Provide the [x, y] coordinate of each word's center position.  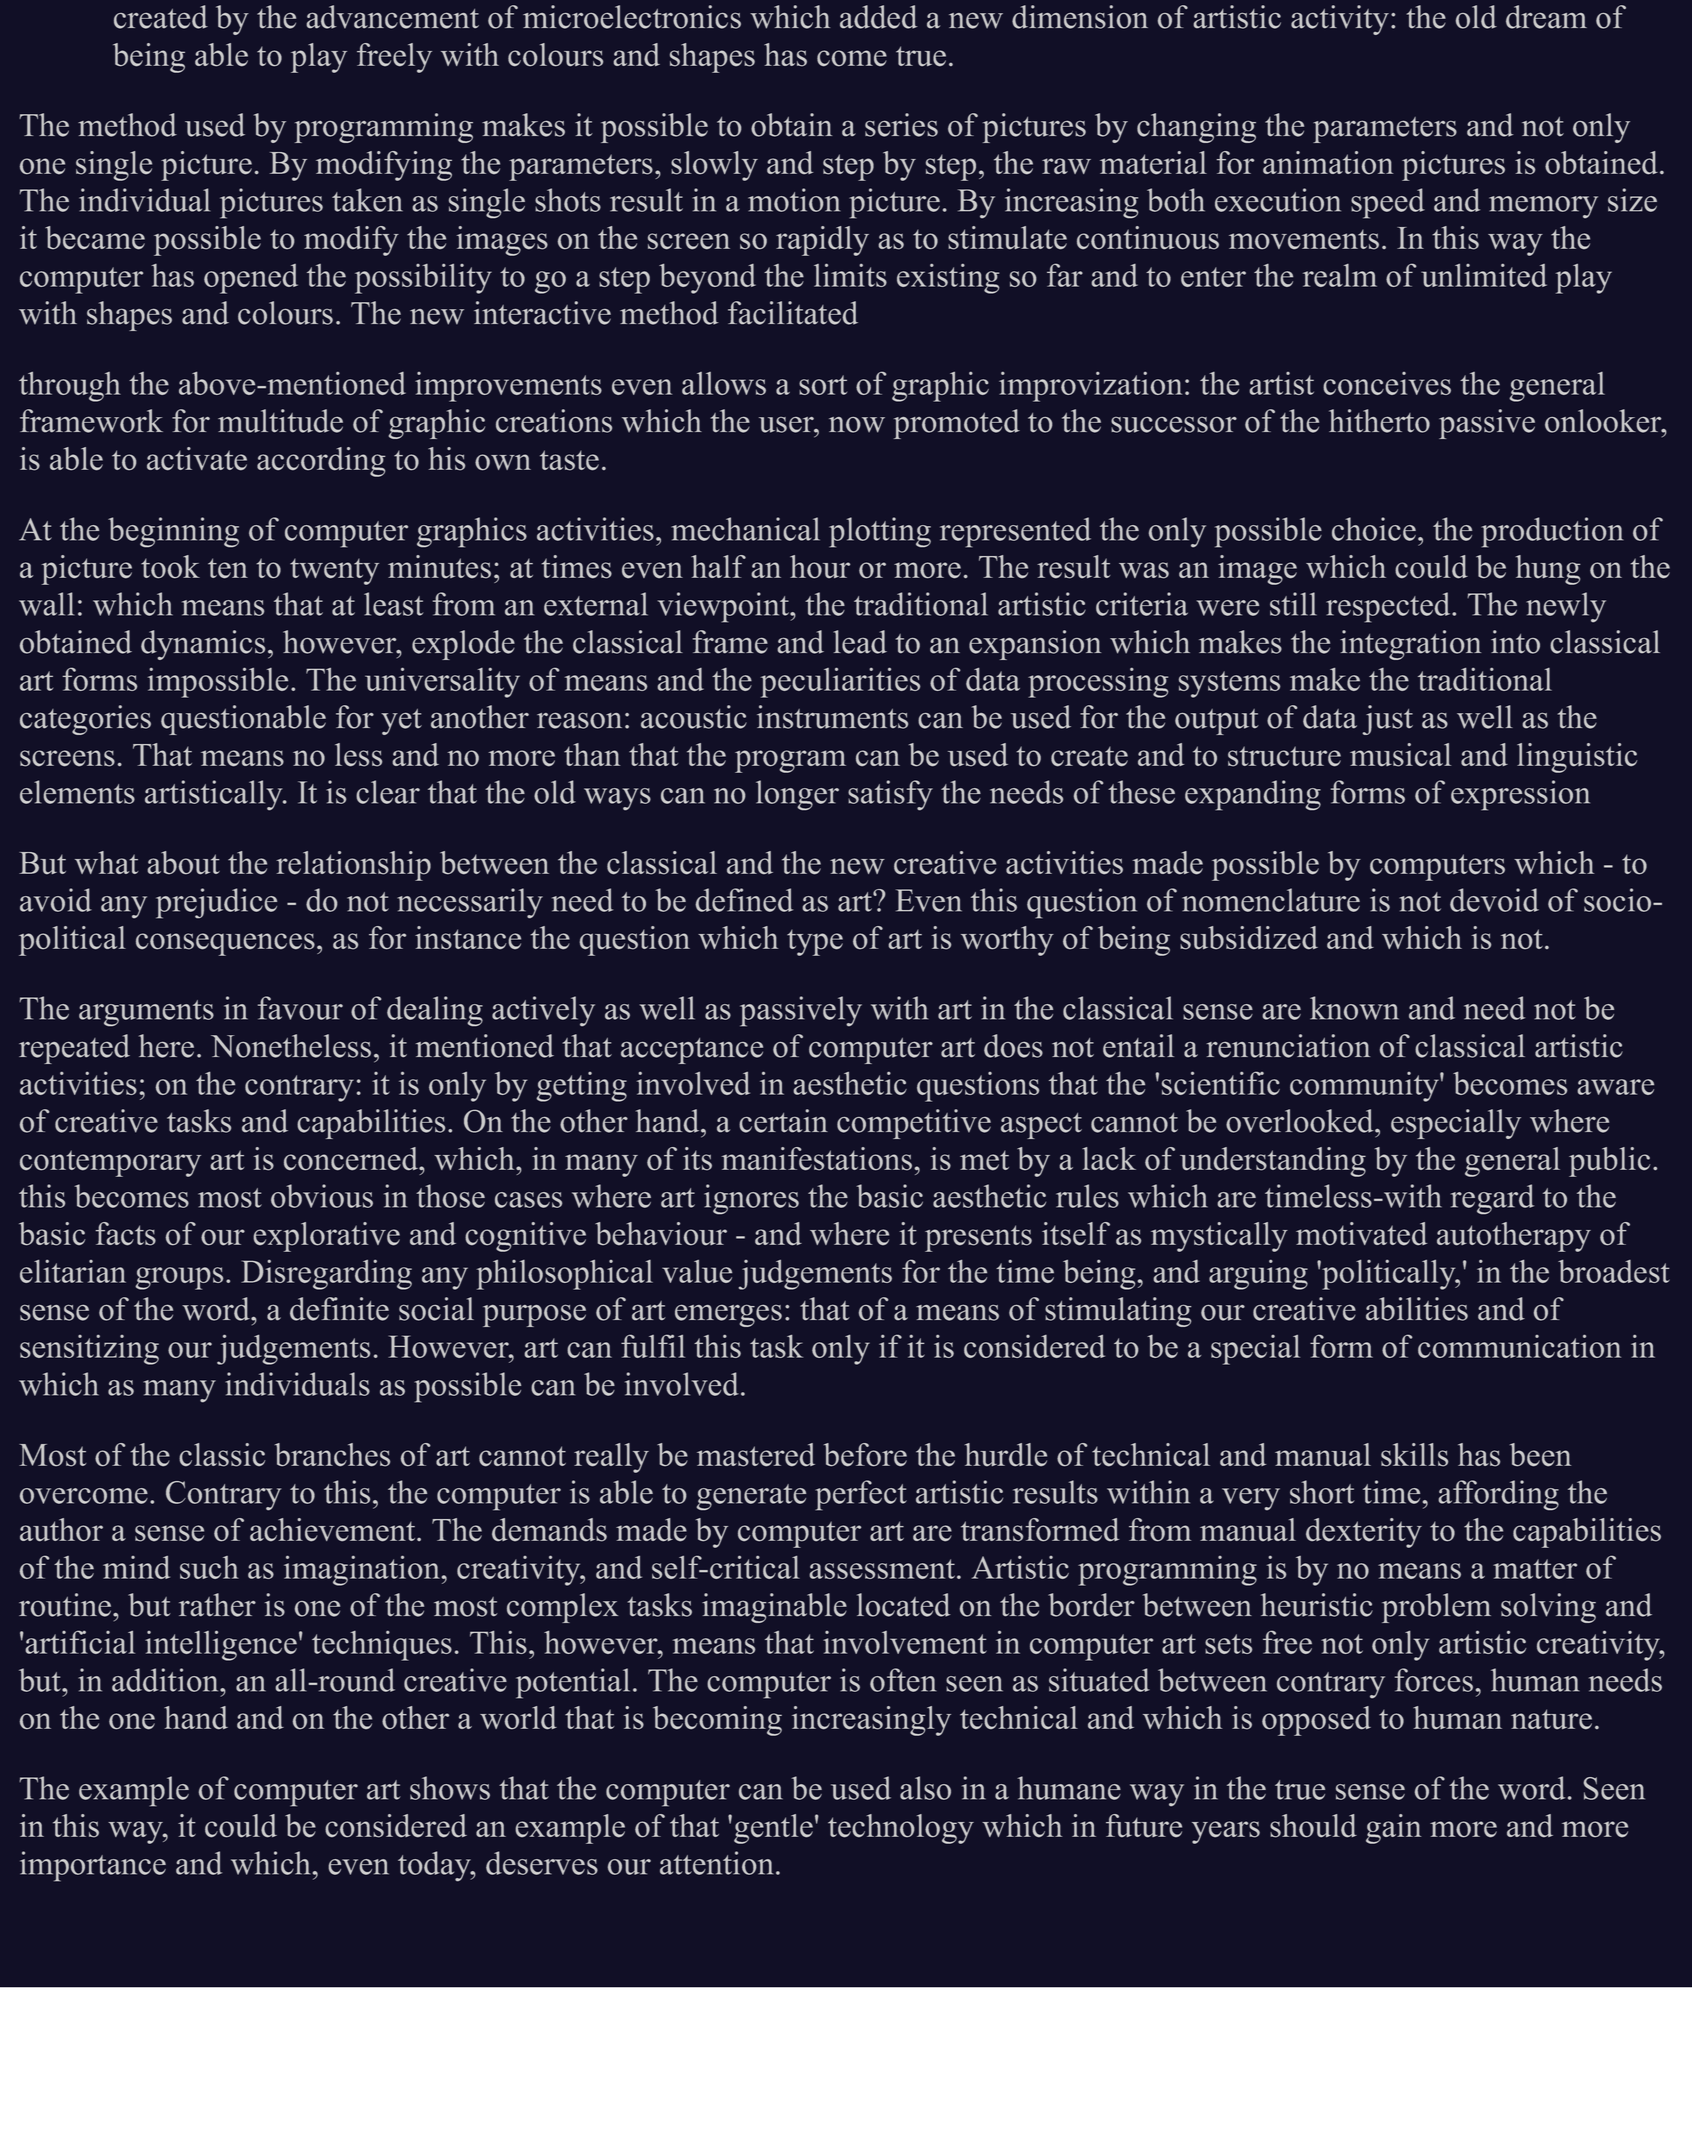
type [815, 943]
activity [1340, 20]
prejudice [216, 903]
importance [93, 1866]
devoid [1494, 900]
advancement [393, 17]
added [878, 17]
